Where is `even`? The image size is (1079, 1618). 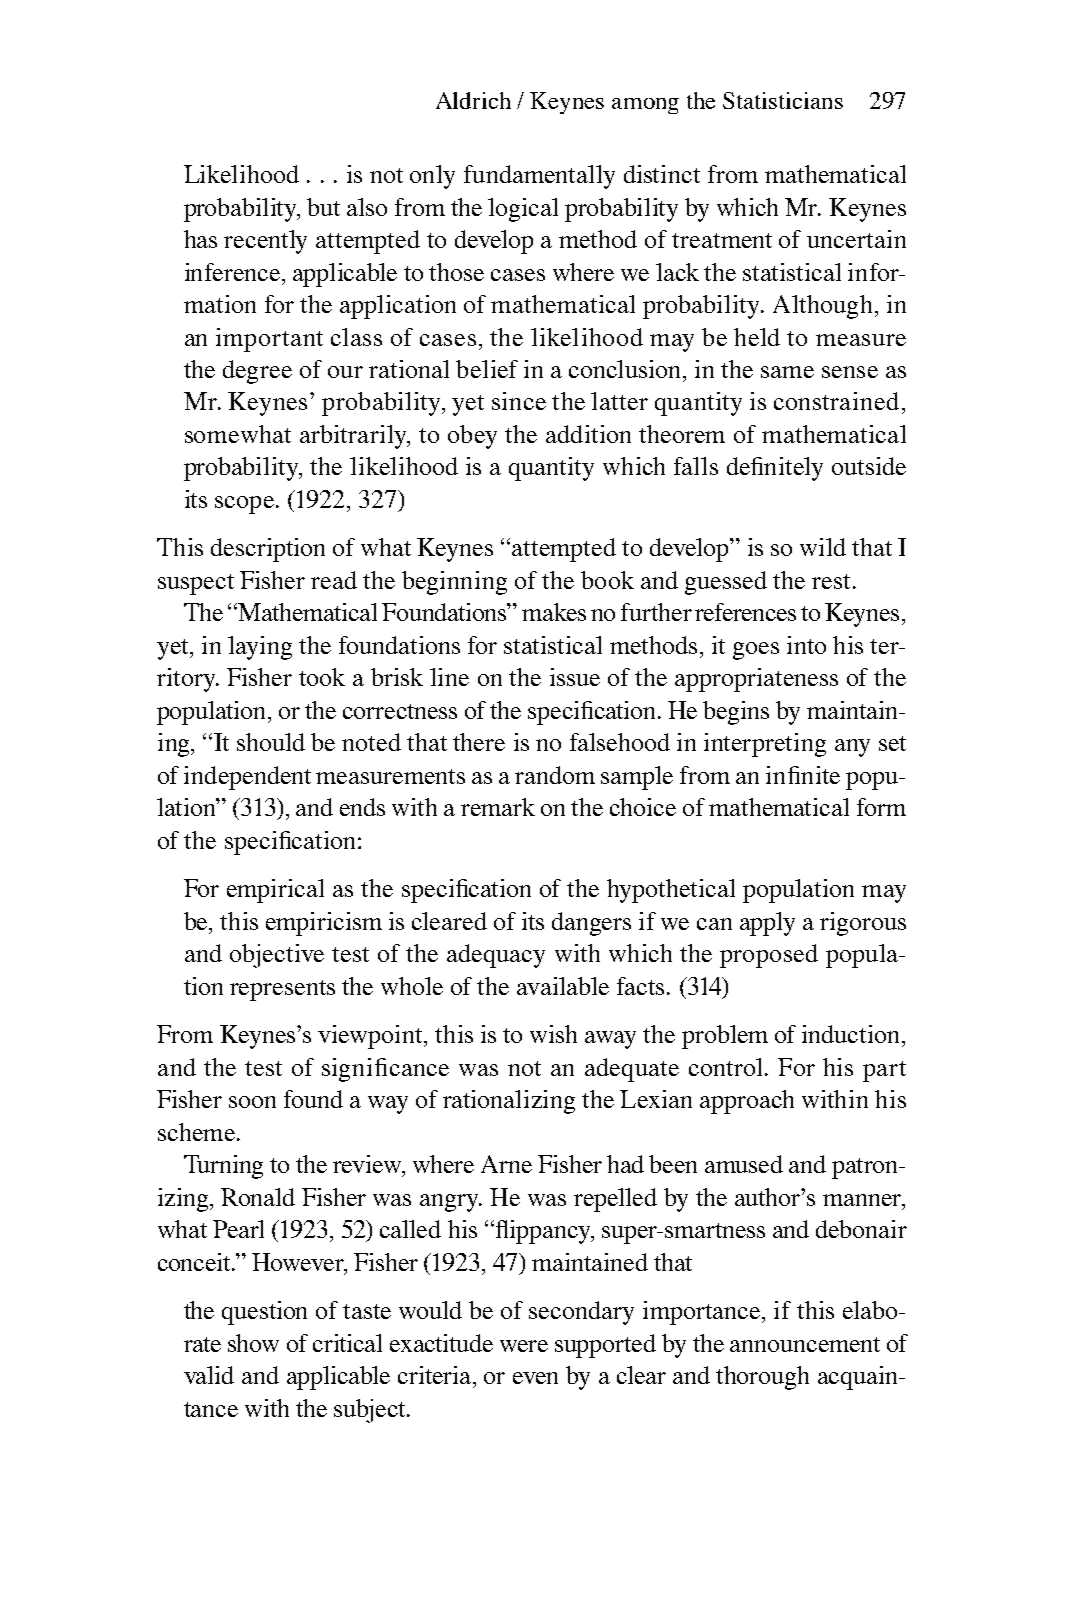
even is located at coordinates (535, 1378).
